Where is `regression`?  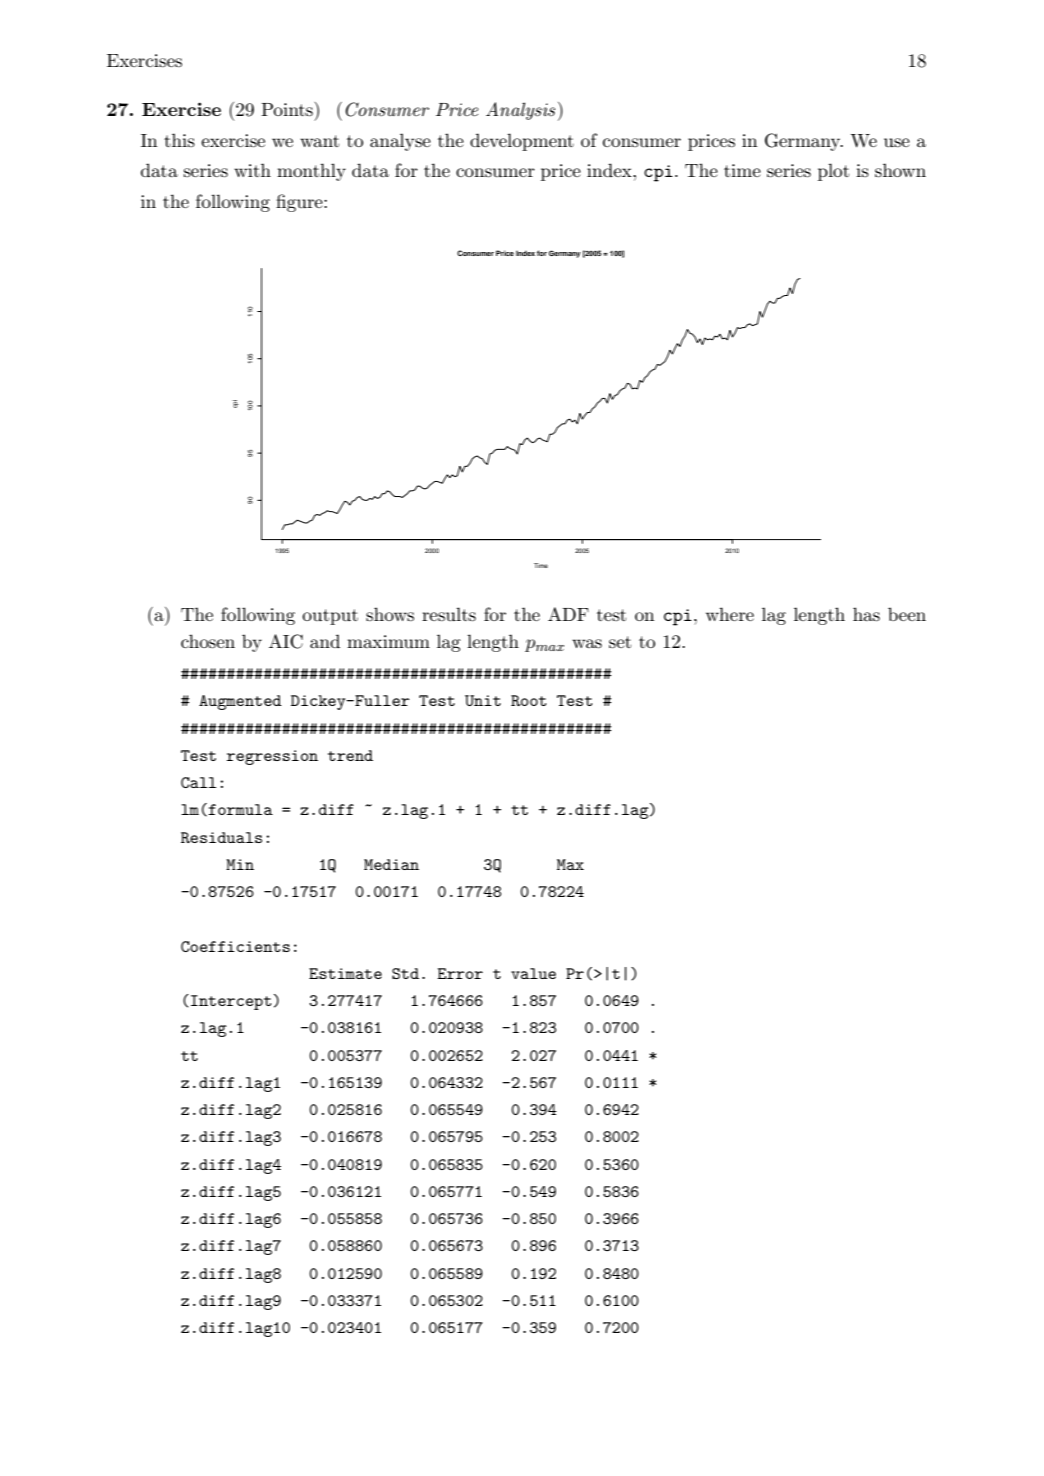 regression is located at coordinates (272, 757).
